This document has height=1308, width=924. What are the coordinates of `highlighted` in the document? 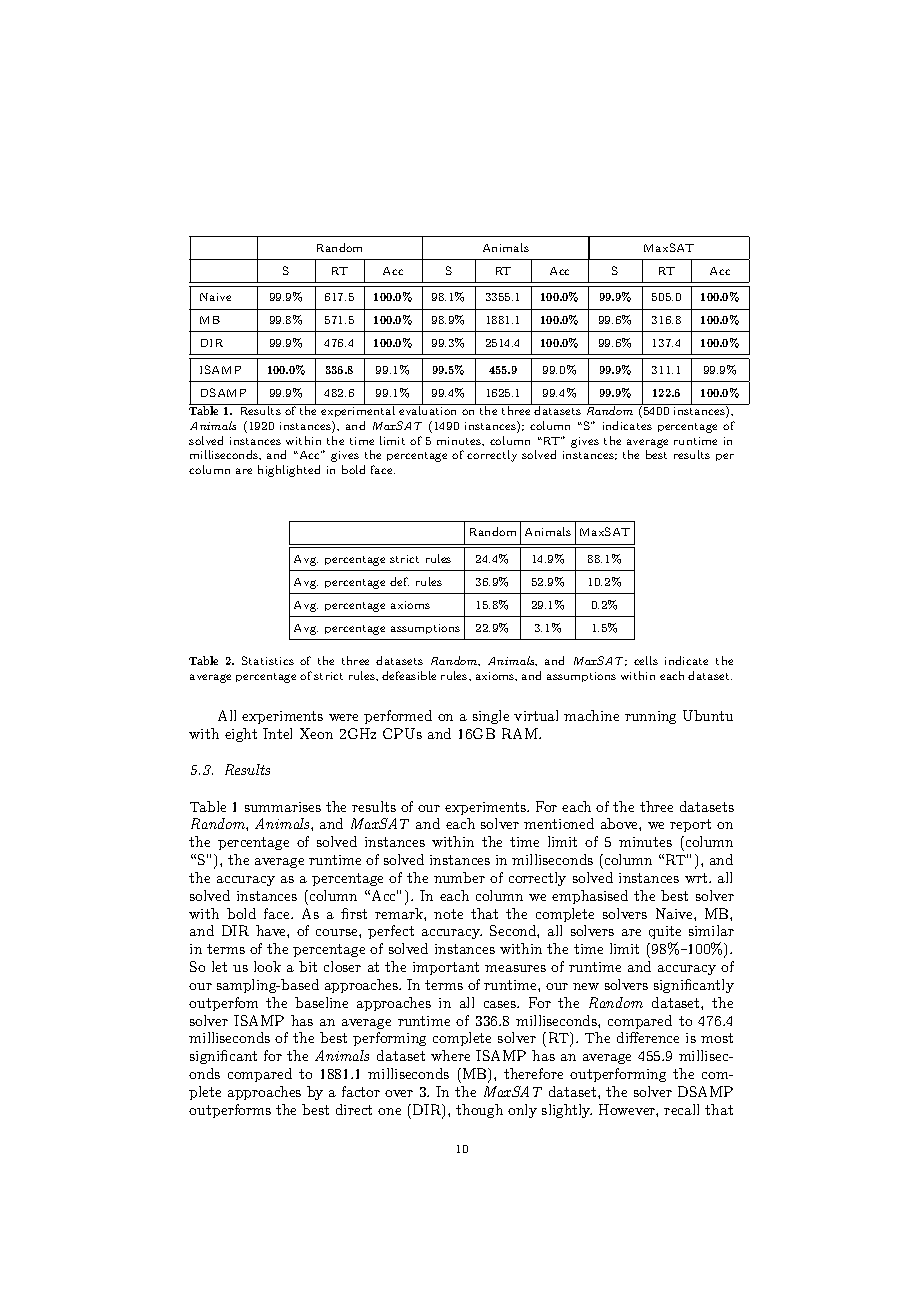 It's located at (289, 471).
